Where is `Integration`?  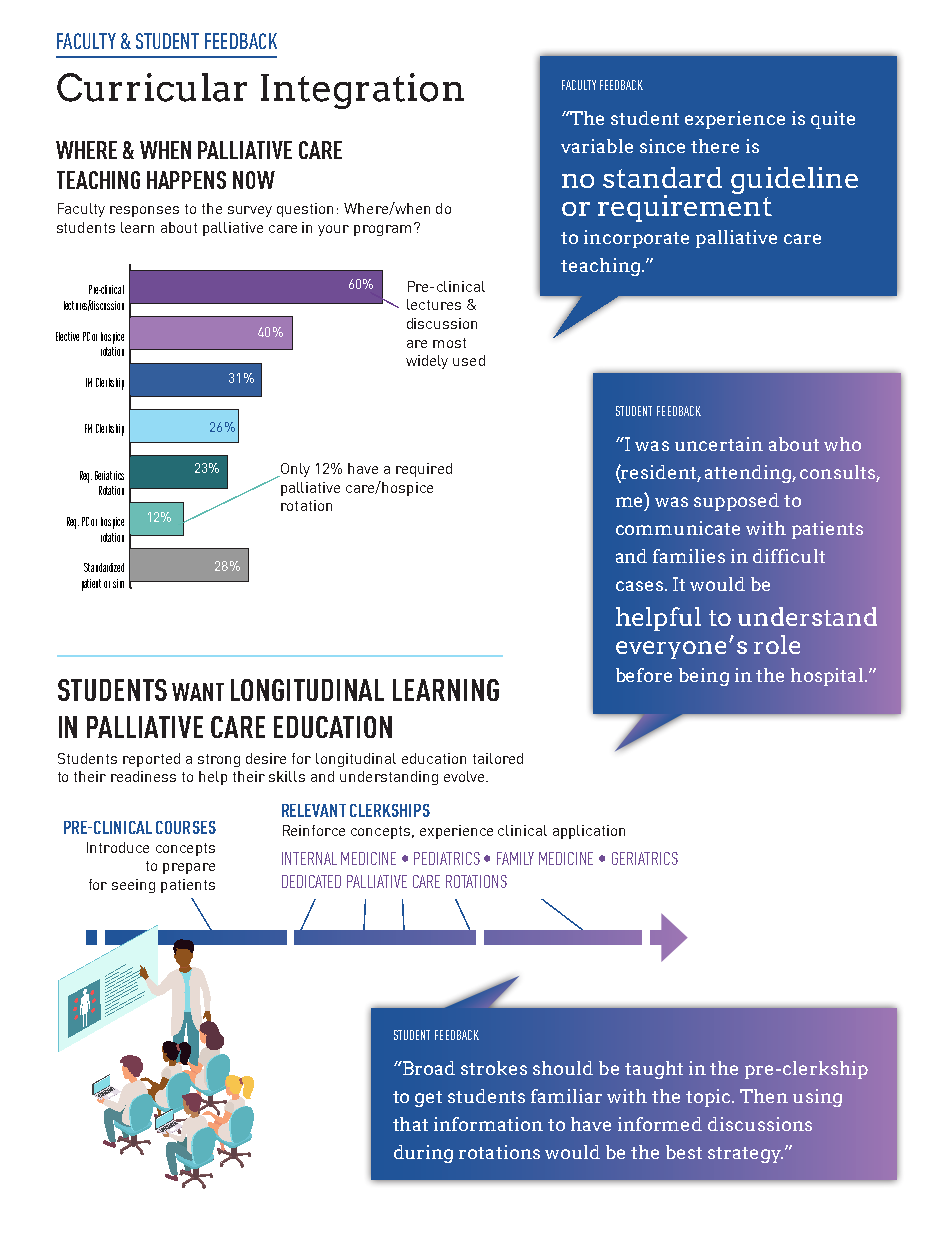 Integration is located at coordinates (362, 91).
